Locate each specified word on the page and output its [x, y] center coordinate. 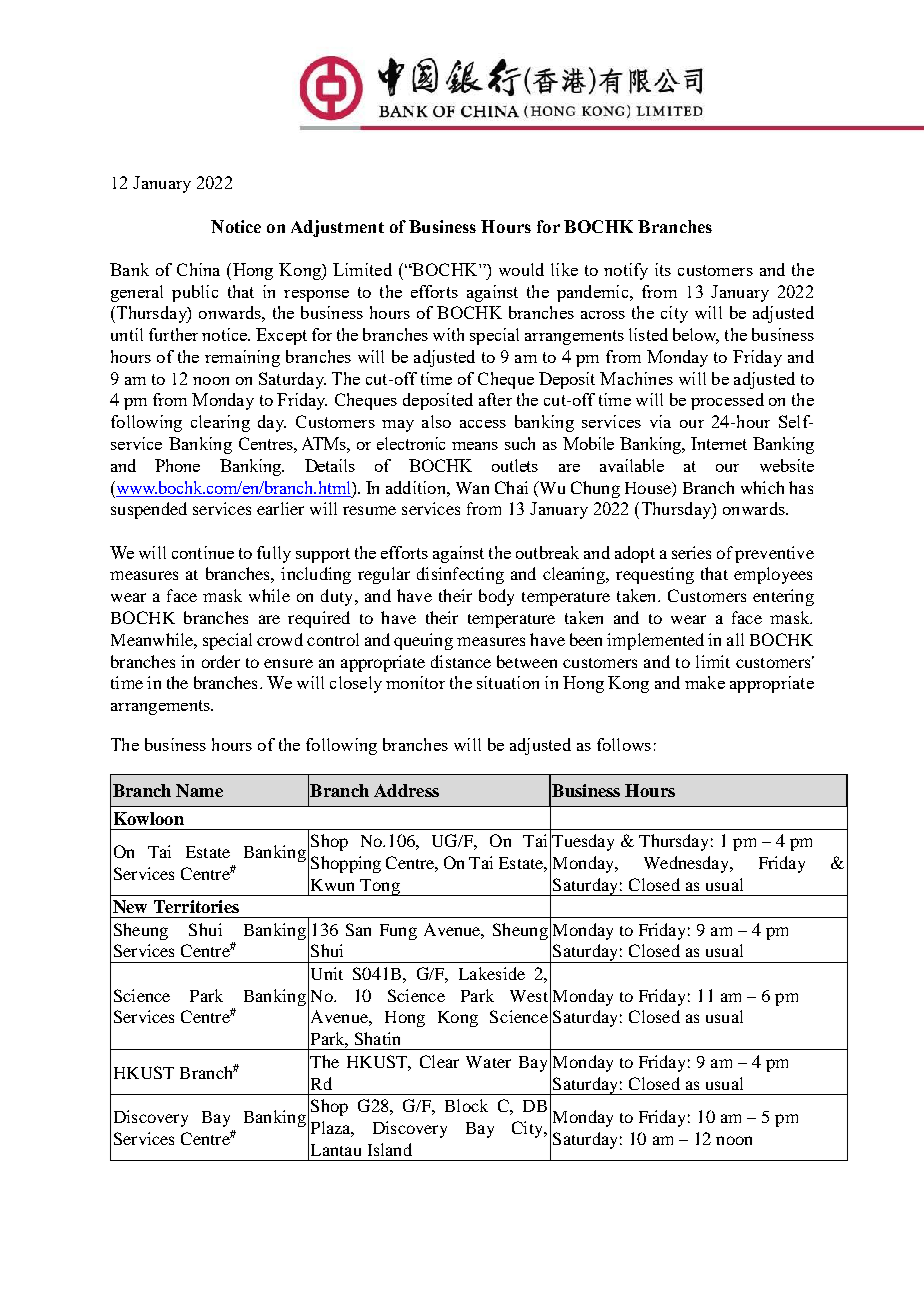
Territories [196, 906]
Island [390, 1149]
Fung [398, 932]
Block [466, 1105]
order [221, 661]
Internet [719, 443]
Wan [472, 488]
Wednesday [688, 864]
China [198, 269]
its [663, 269]
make [705, 682]
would [521, 269]
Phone [177, 465]
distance [461, 661]
